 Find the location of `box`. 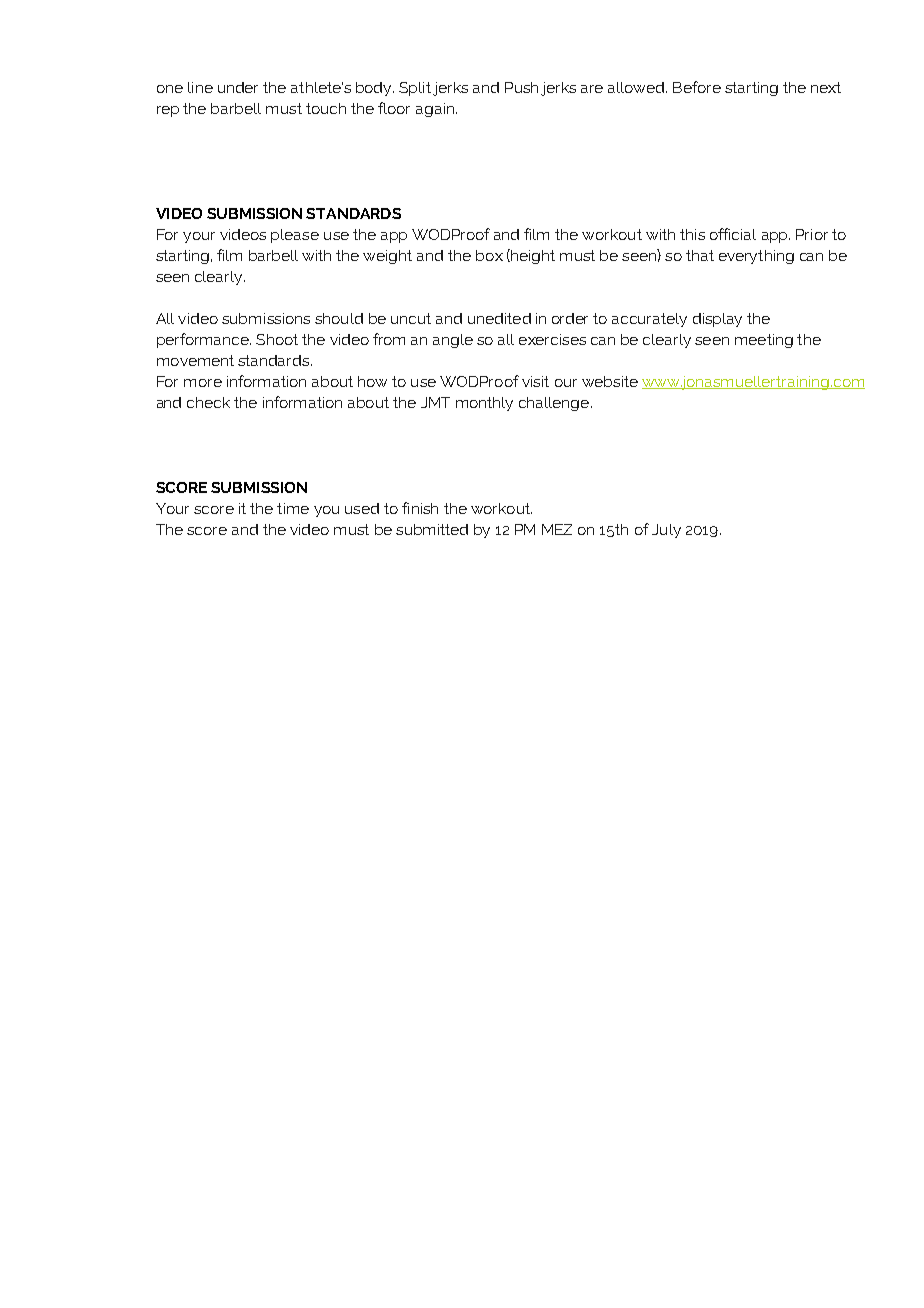

box is located at coordinates (489, 255).
